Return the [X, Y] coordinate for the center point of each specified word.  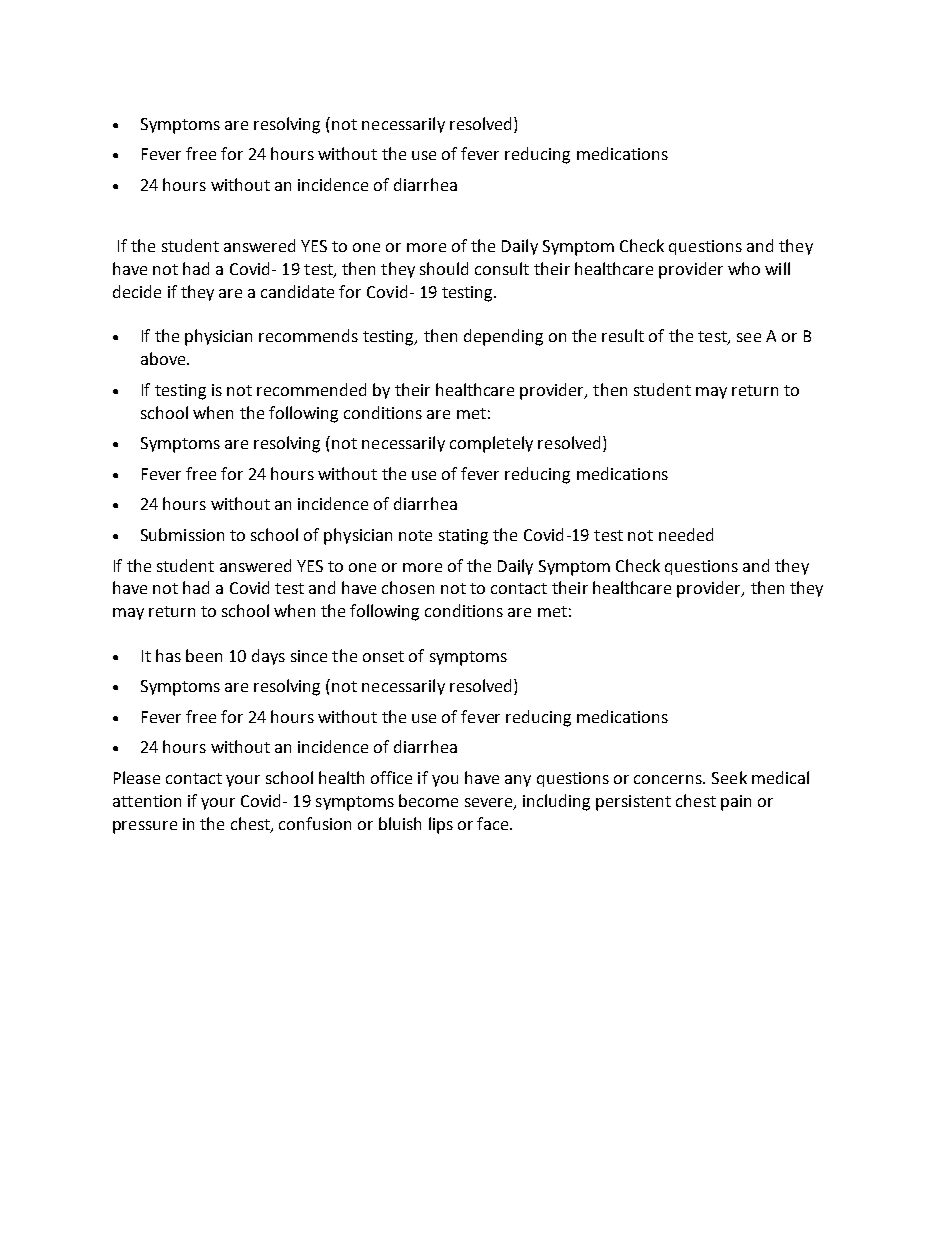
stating [463, 537]
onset [383, 656]
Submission [182, 534]
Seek [729, 777]
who [744, 268]
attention [147, 801]
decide [137, 291]
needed [686, 534]
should [444, 268]
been [204, 655]
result [623, 335]
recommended [311, 389]
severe [490, 804]
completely [491, 444]
